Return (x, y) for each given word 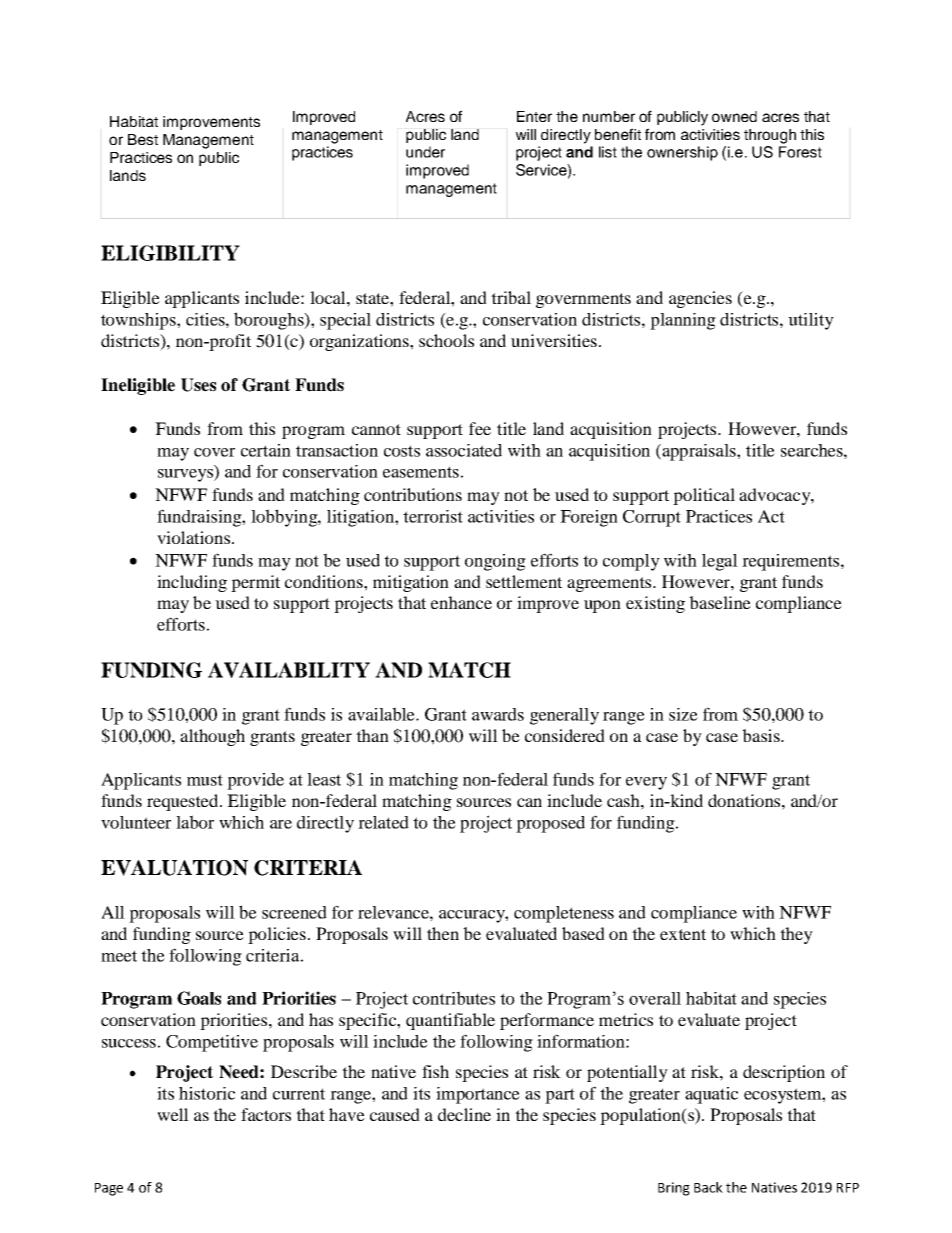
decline (464, 1114)
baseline (720, 602)
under (425, 152)
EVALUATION (174, 868)
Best (143, 139)
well (173, 1114)
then (443, 933)
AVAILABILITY (289, 670)
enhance (461, 602)
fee (480, 428)
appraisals (699, 452)
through (770, 136)
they (796, 935)
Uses (198, 385)
